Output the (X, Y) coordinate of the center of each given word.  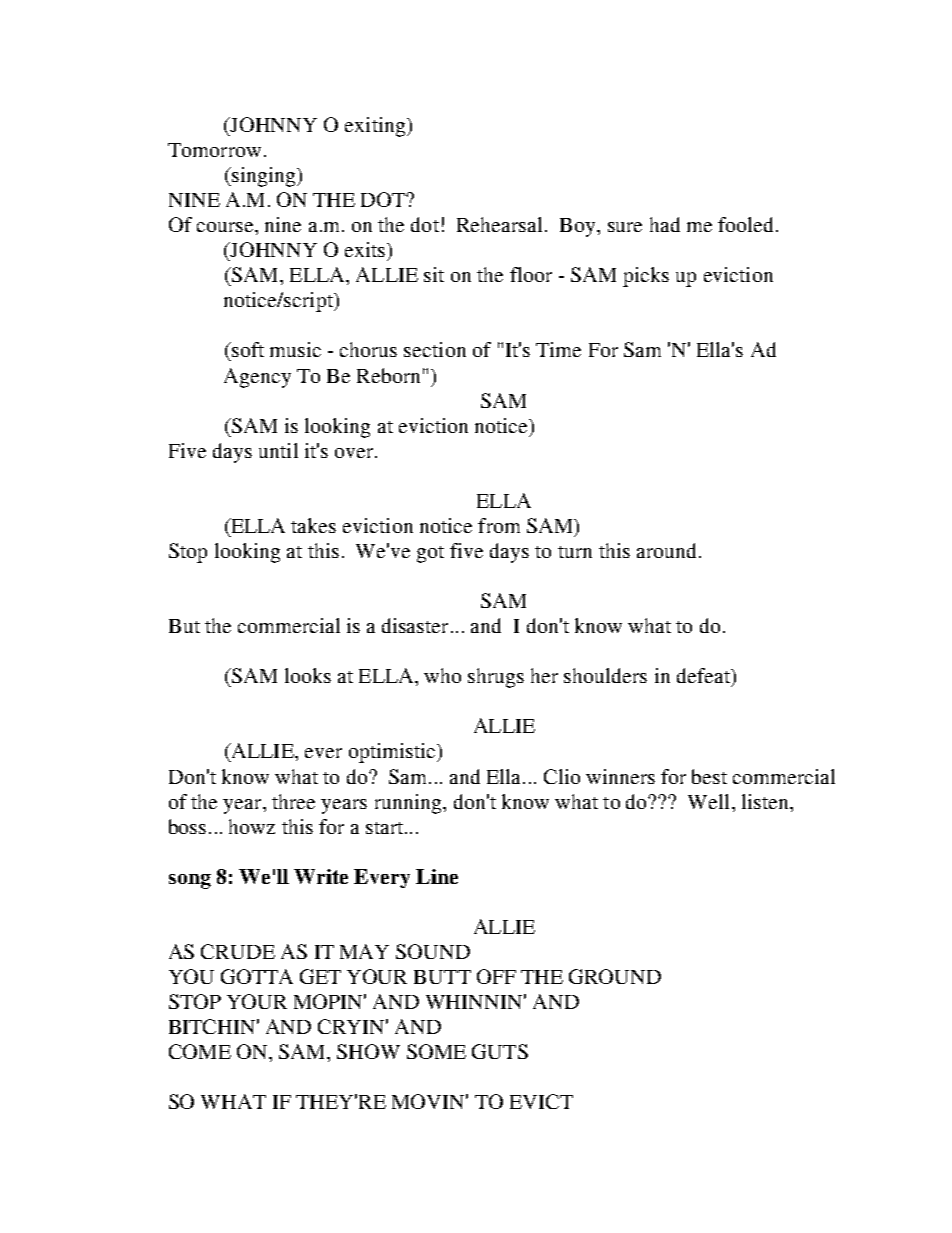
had (665, 224)
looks (308, 675)
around (666, 550)
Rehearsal (499, 224)
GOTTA (257, 976)
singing (264, 177)
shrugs (496, 678)
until (278, 450)
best (709, 776)
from (499, 525)
